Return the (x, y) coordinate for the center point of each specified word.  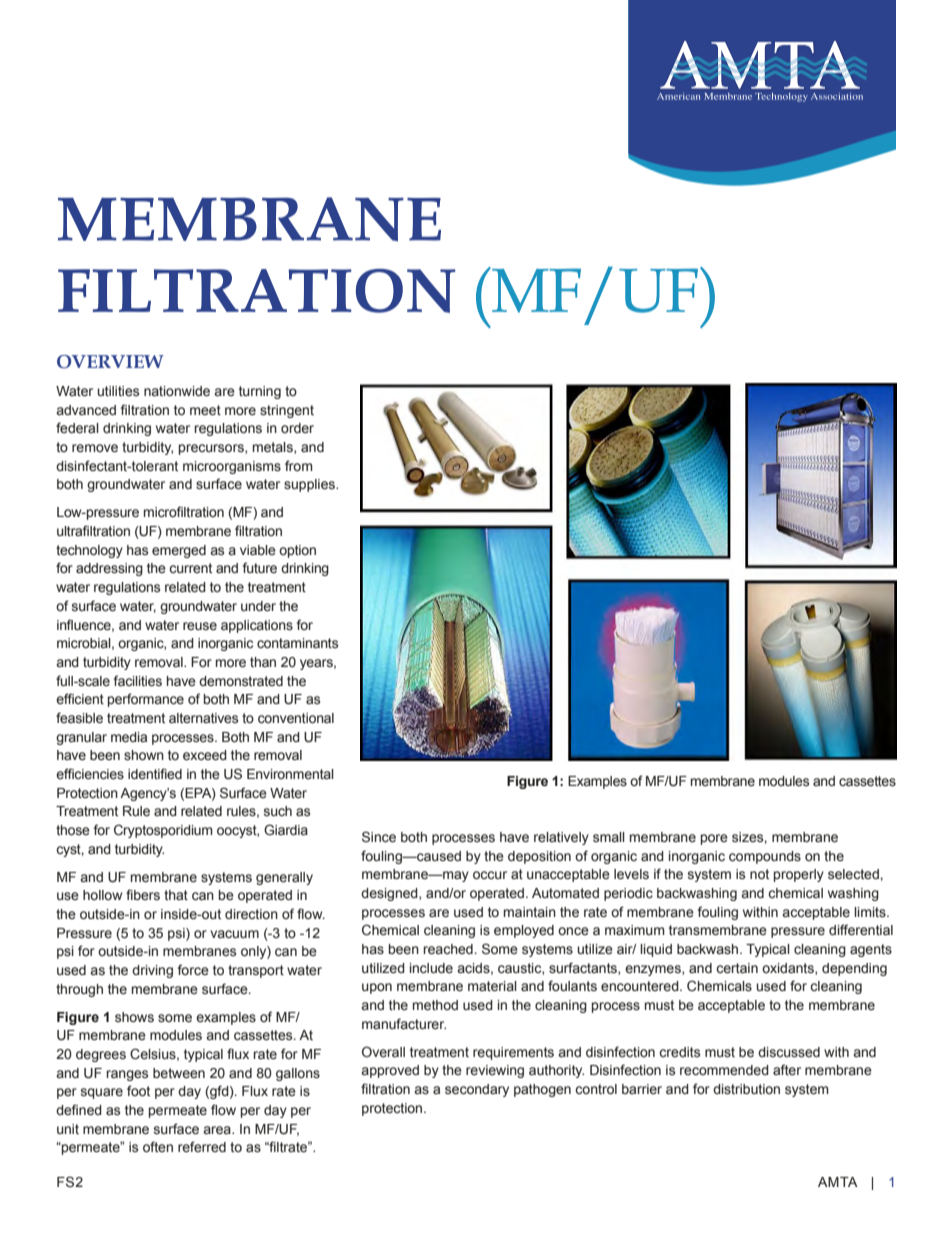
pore (714, 839)
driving (152, 971)
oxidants (789, 969)
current (190, 568)
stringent (287, 411)
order (297, 428)
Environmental (290, 774)
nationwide (177, 391)
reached (448, 949)
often (158, 1147)
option (297, 551)
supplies (310, 485)
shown (144, 755)
